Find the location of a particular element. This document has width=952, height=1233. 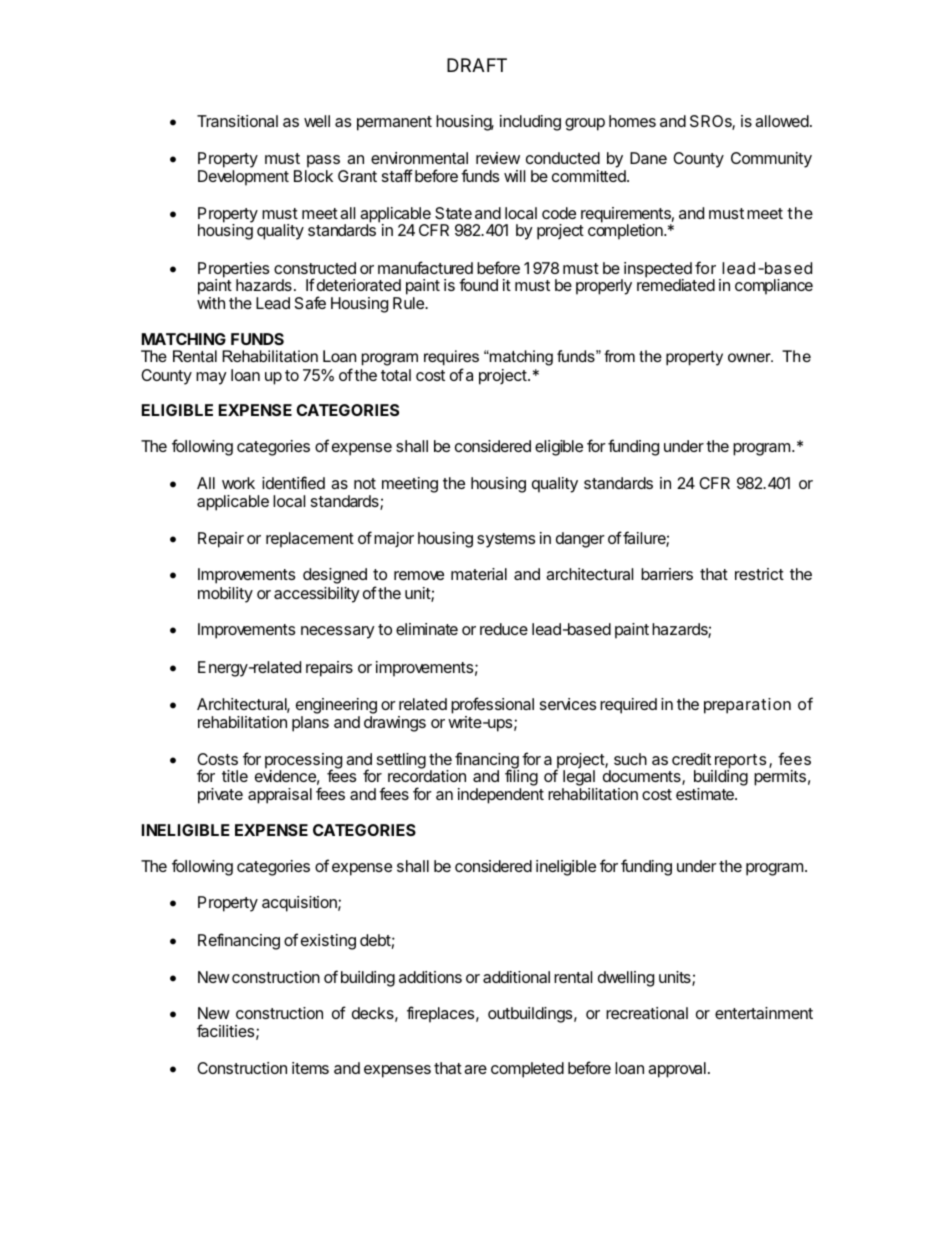

DRAFT is located at coordinates (477, 65).
